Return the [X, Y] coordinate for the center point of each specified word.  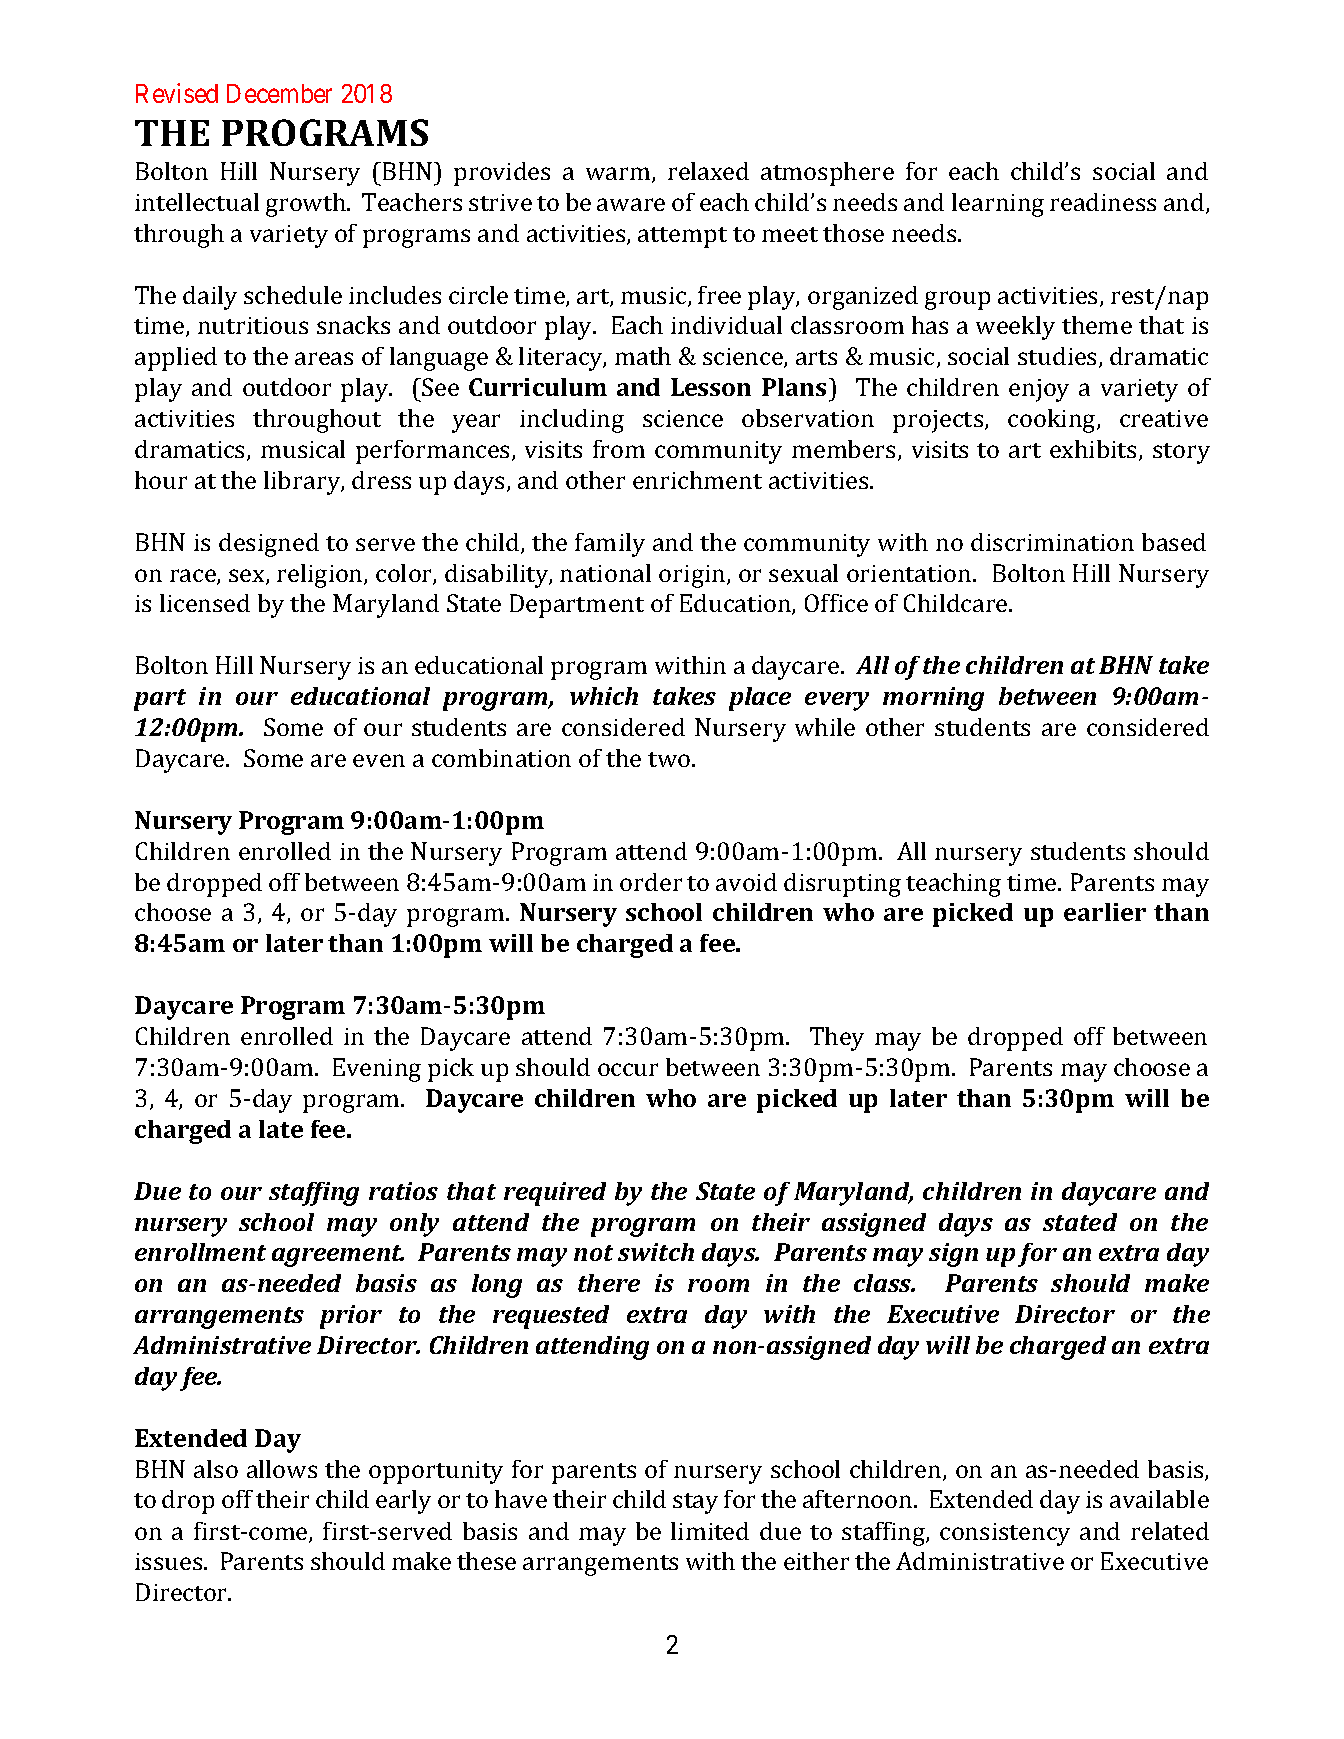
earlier [1105, 912]
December [279, 93]
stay [695, 1503]
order [651, 882]
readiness [1103, 202]
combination [501, 758]
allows [282, 1469]
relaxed [708, 171]
